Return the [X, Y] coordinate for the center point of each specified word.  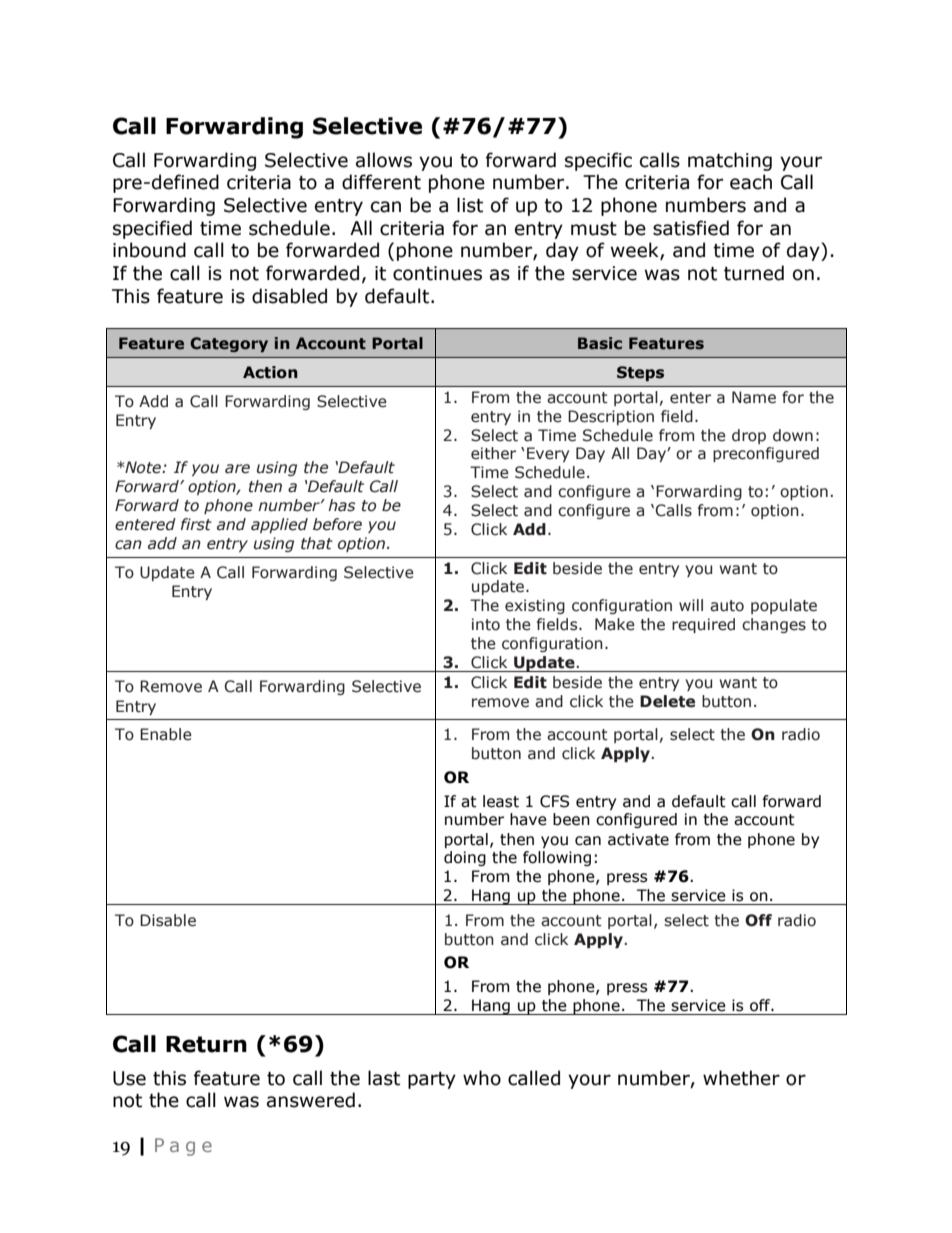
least [501, 801]
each [751, 182]
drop [749, 436]
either [493, 453]
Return [206, 1044]
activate [638, 839]
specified [152, 229]
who [482, 1078]
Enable [166, 734]
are [237, 469]
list [470, 205]
